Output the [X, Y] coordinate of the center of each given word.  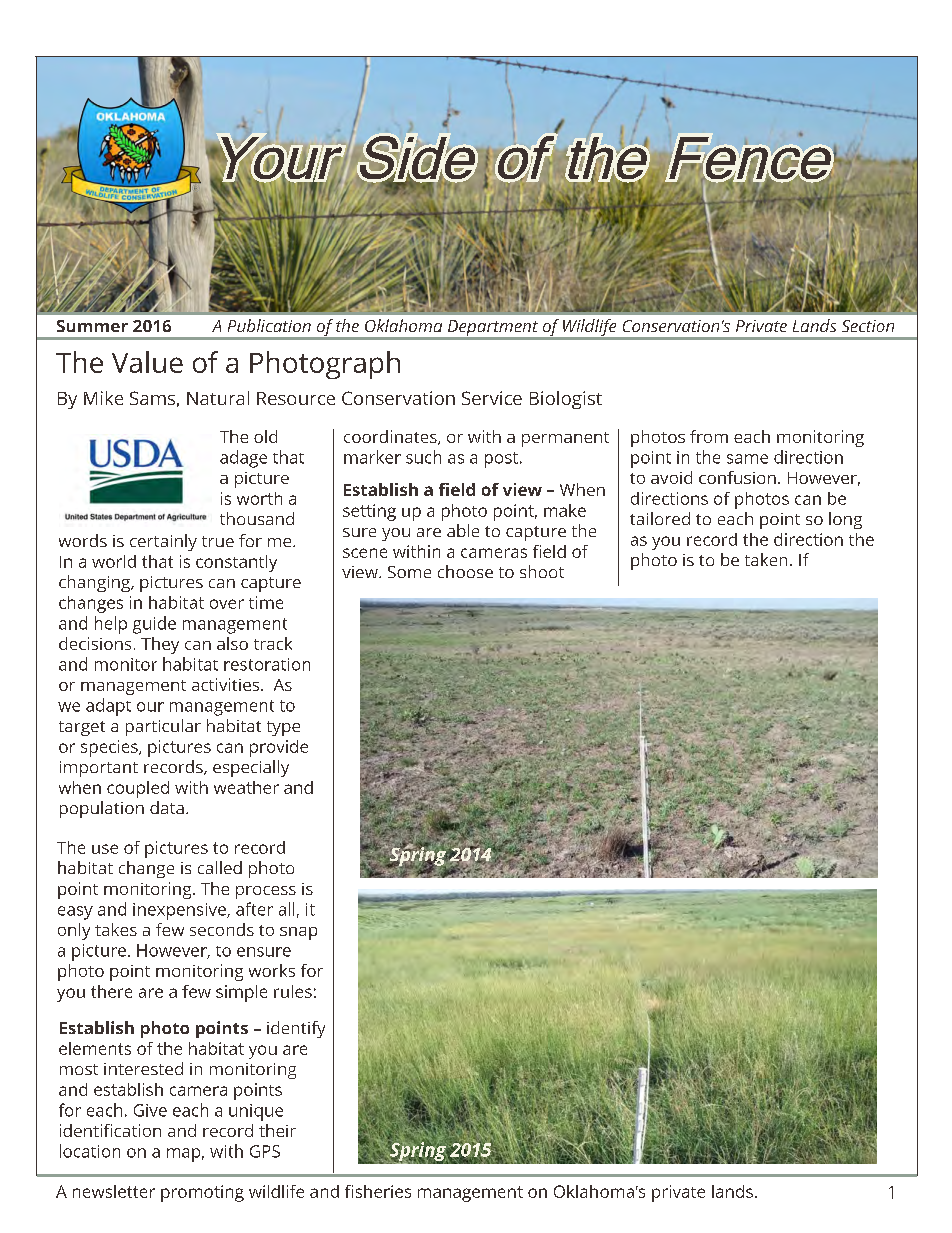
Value [147, 362]
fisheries [378, 1191]
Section [868, 326]
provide [279, 748]
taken [766, 559]
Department [493, 329]
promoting [202, 1193]
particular [163, 727]
